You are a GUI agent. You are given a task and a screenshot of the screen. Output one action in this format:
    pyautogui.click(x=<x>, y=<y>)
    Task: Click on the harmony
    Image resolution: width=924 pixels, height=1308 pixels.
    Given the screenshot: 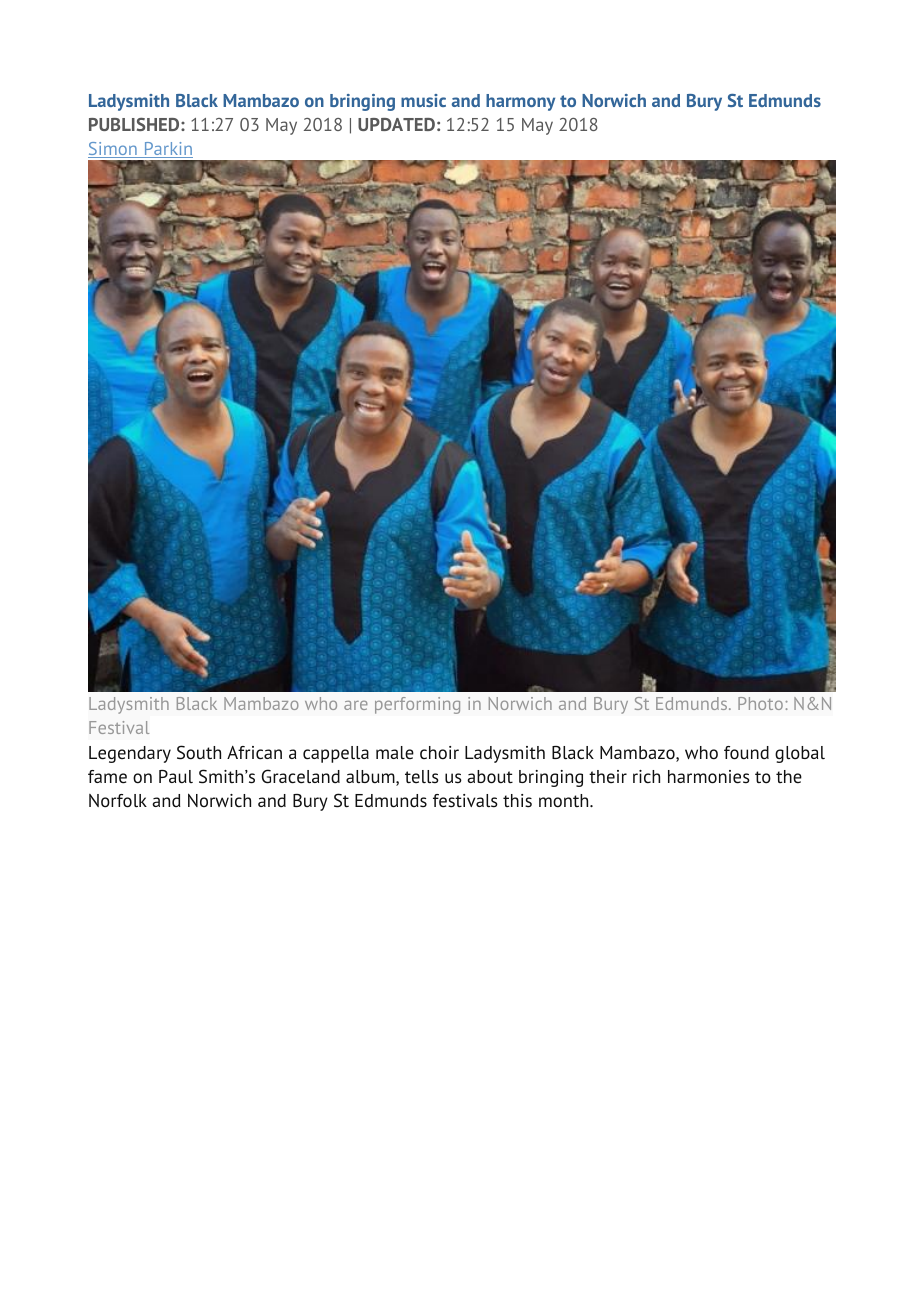 What is the action you would take?
    pyautogui.click(x=520, y=102)
